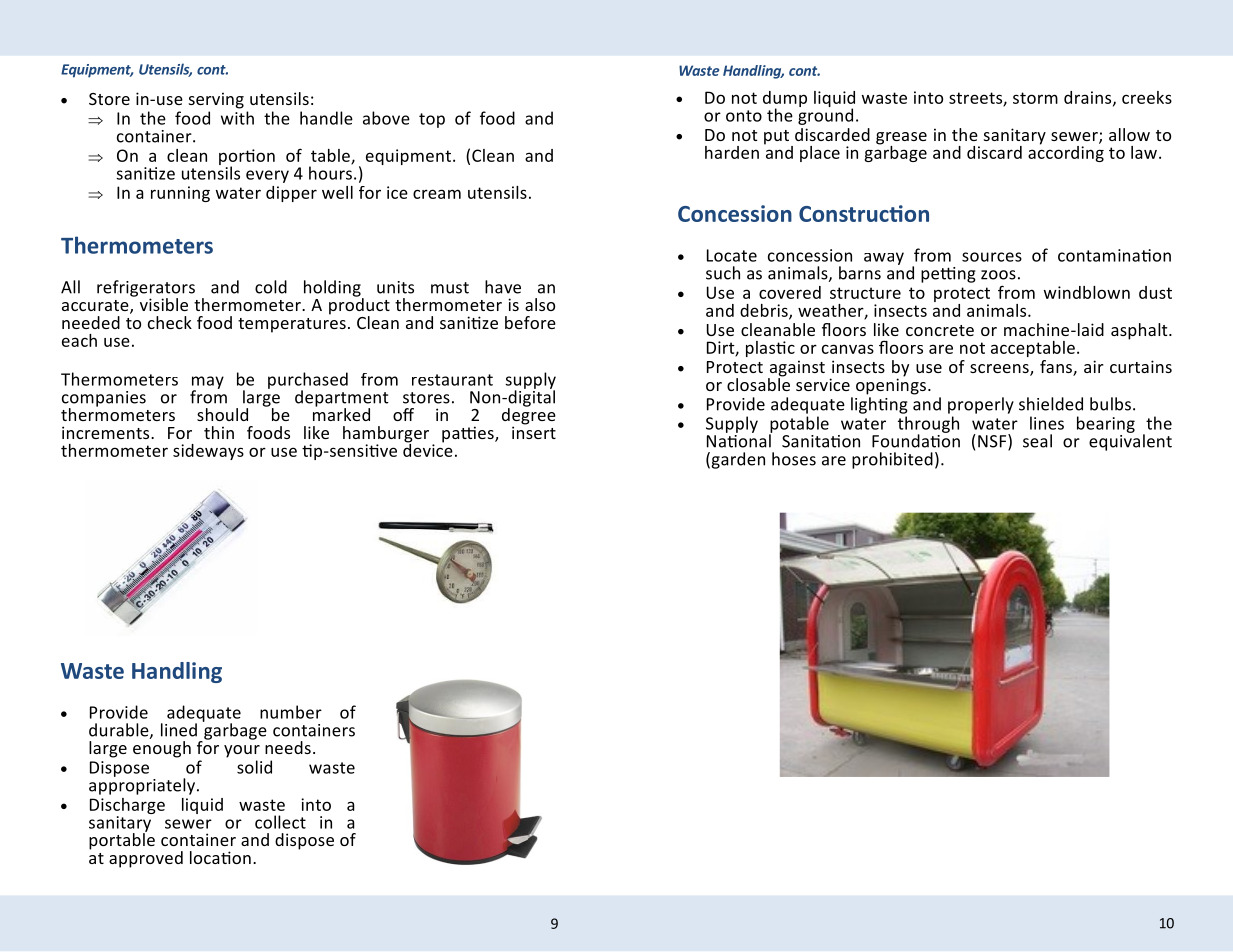 The height and width of the document is (952, 1233). I want to click on onto, so click(744, 116).
